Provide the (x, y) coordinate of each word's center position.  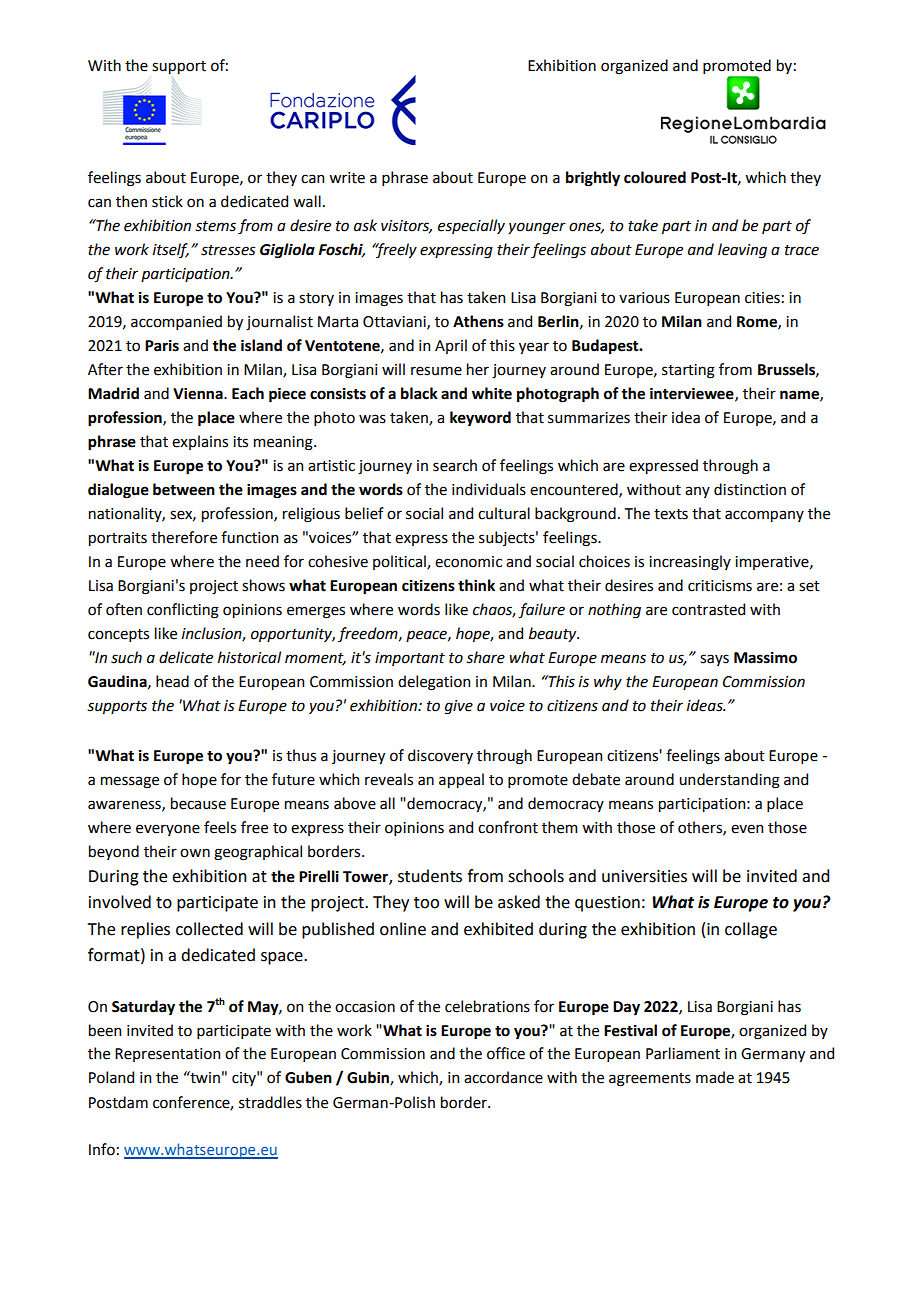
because (198, 803)
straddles (270, 1102)
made (715, 1077)
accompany (764, 516)
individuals (489, 489)
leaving (742, 251)
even (747, 829)
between (184, 489)
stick (167, 201)
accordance (503, 1077)
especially (471, 226)
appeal (461, 780)
